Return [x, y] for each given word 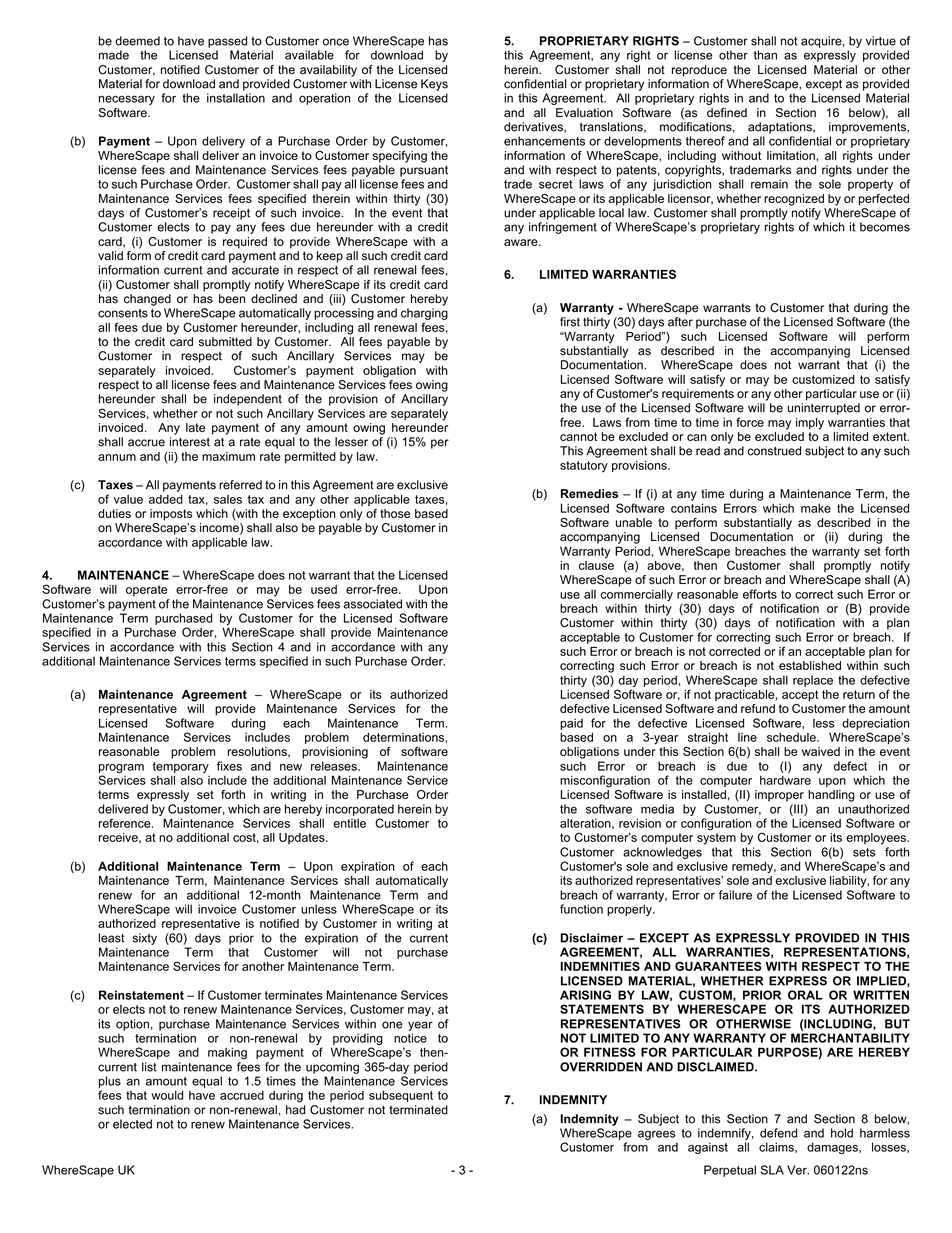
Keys [434, 85]
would [167, 1095]
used [324, 589]
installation [236, 98]
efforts [760, 594]
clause [596, 564]
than [765, 55]
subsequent [401, 1096]
